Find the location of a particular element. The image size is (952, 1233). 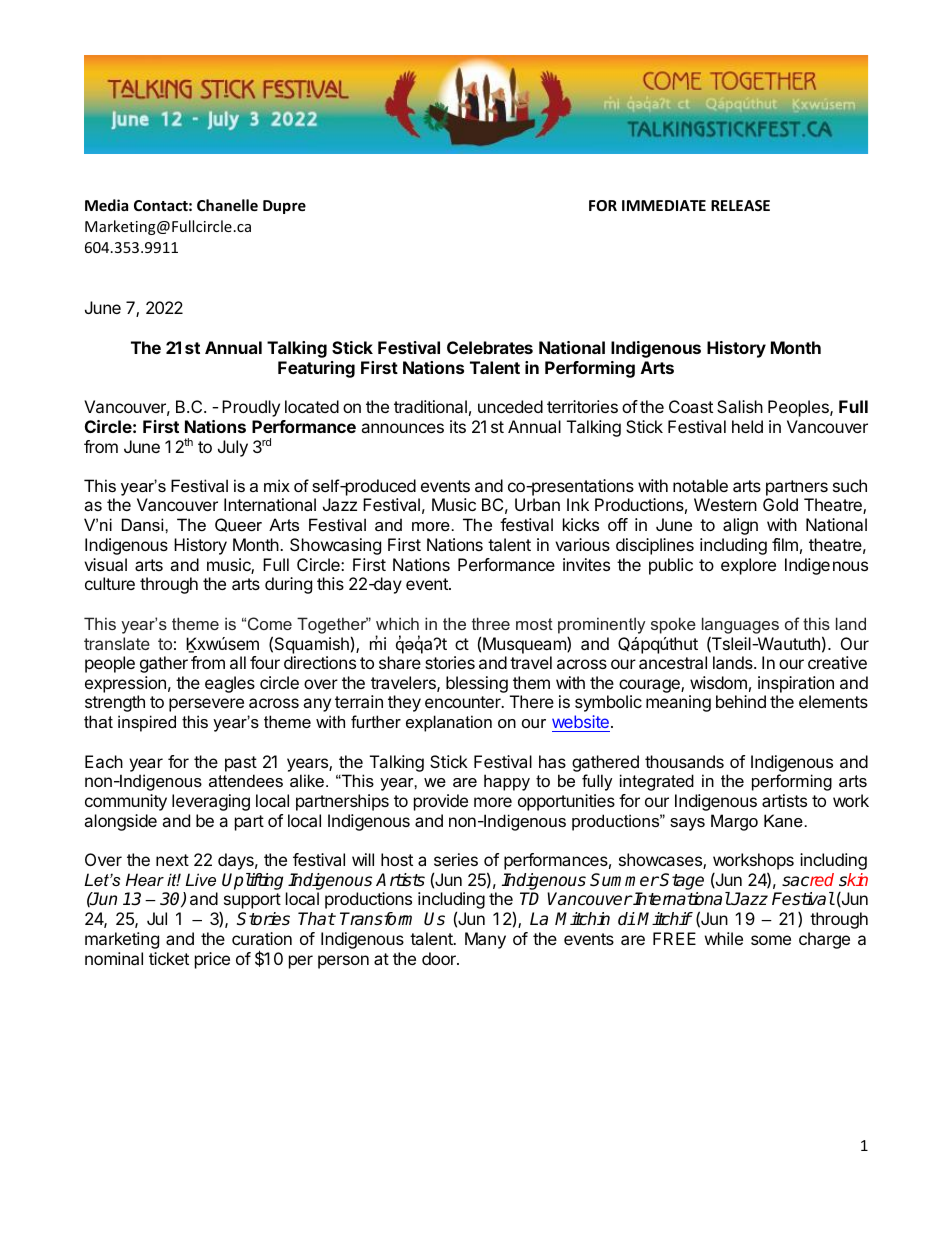

Salish is located at coordinates (740, 406).
